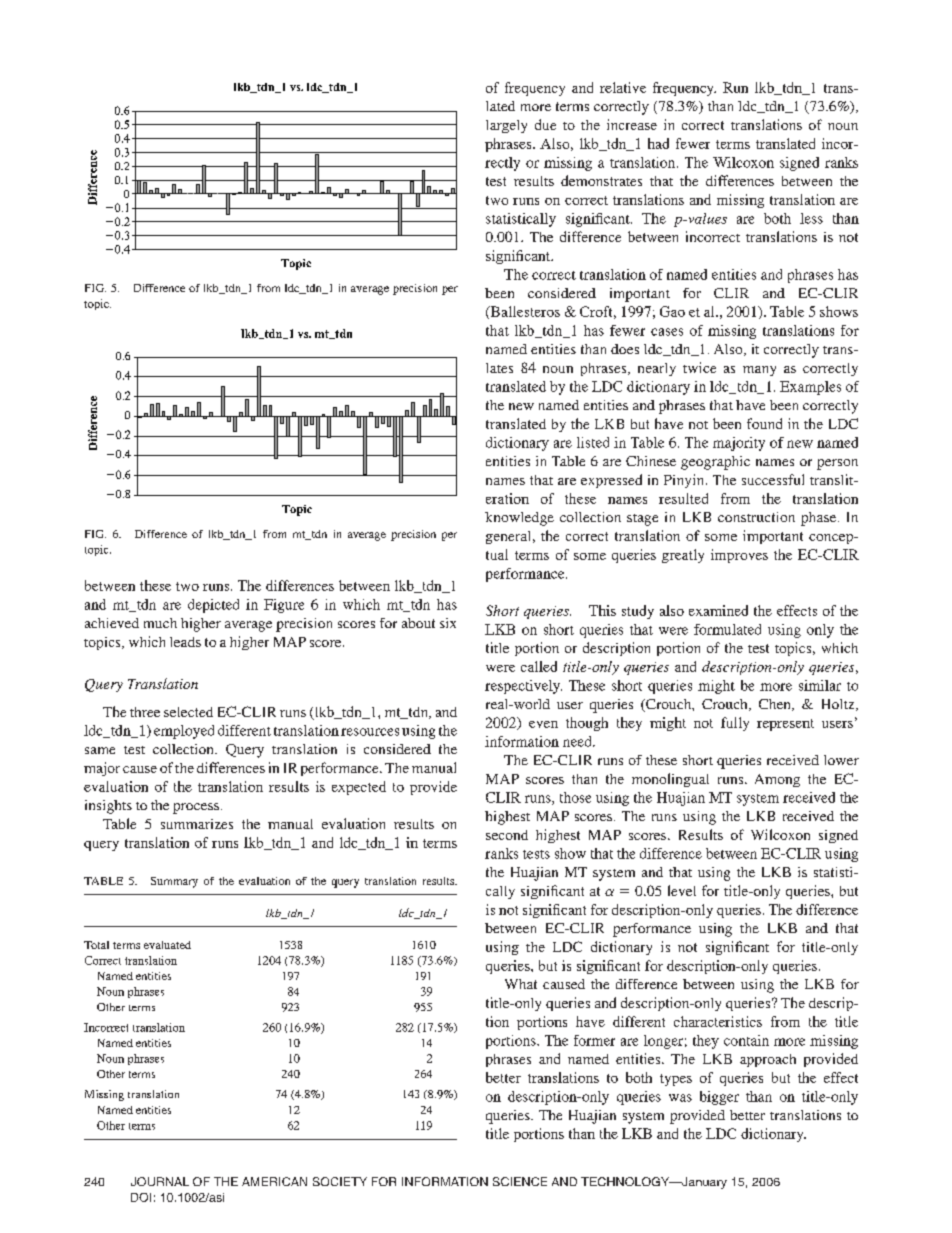 Image resolution: width=952 pixels, height=1233 pixels. I want to click on second, so click(507, 835).
